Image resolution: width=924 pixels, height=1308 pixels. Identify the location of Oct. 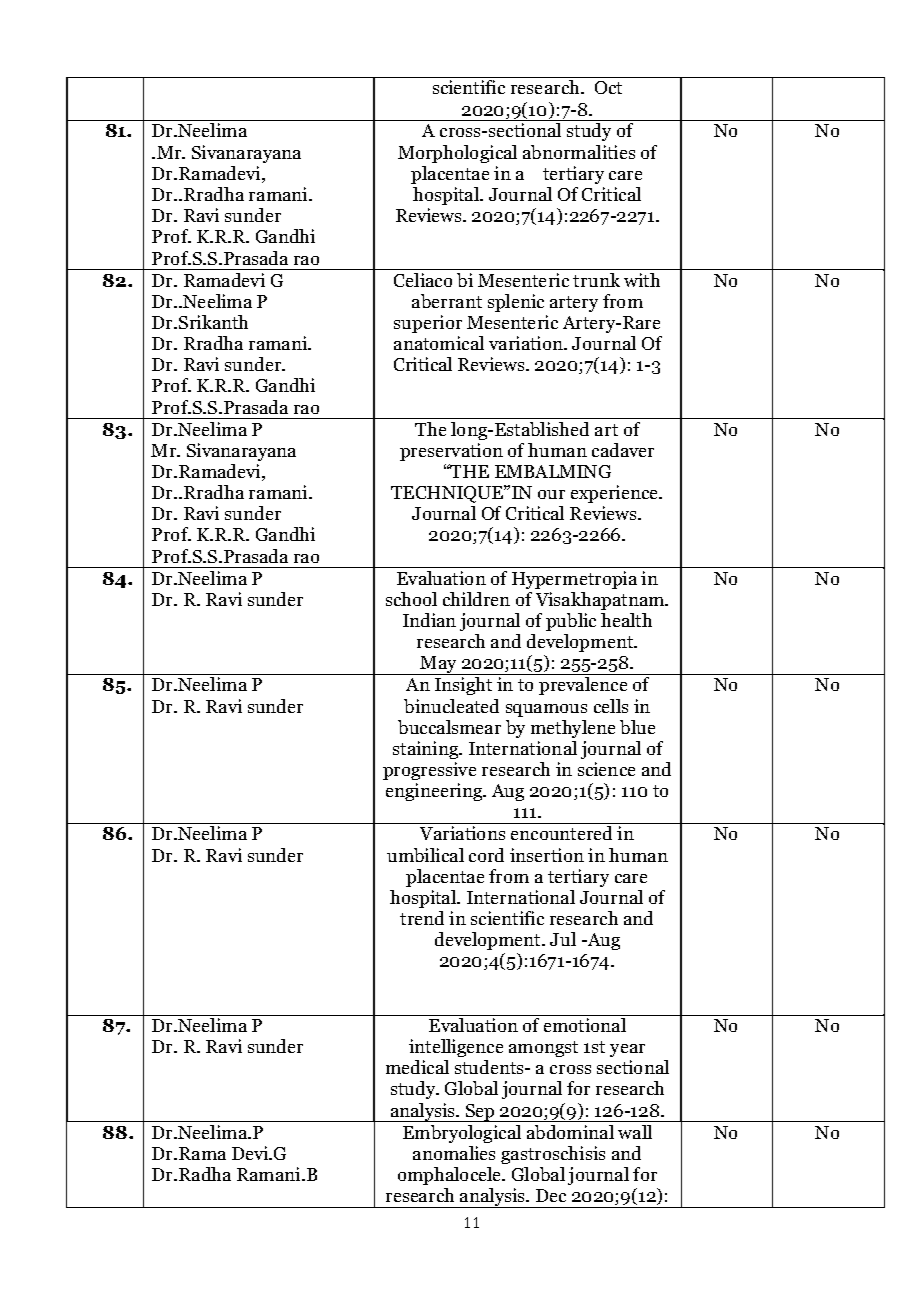
(608, 87).
